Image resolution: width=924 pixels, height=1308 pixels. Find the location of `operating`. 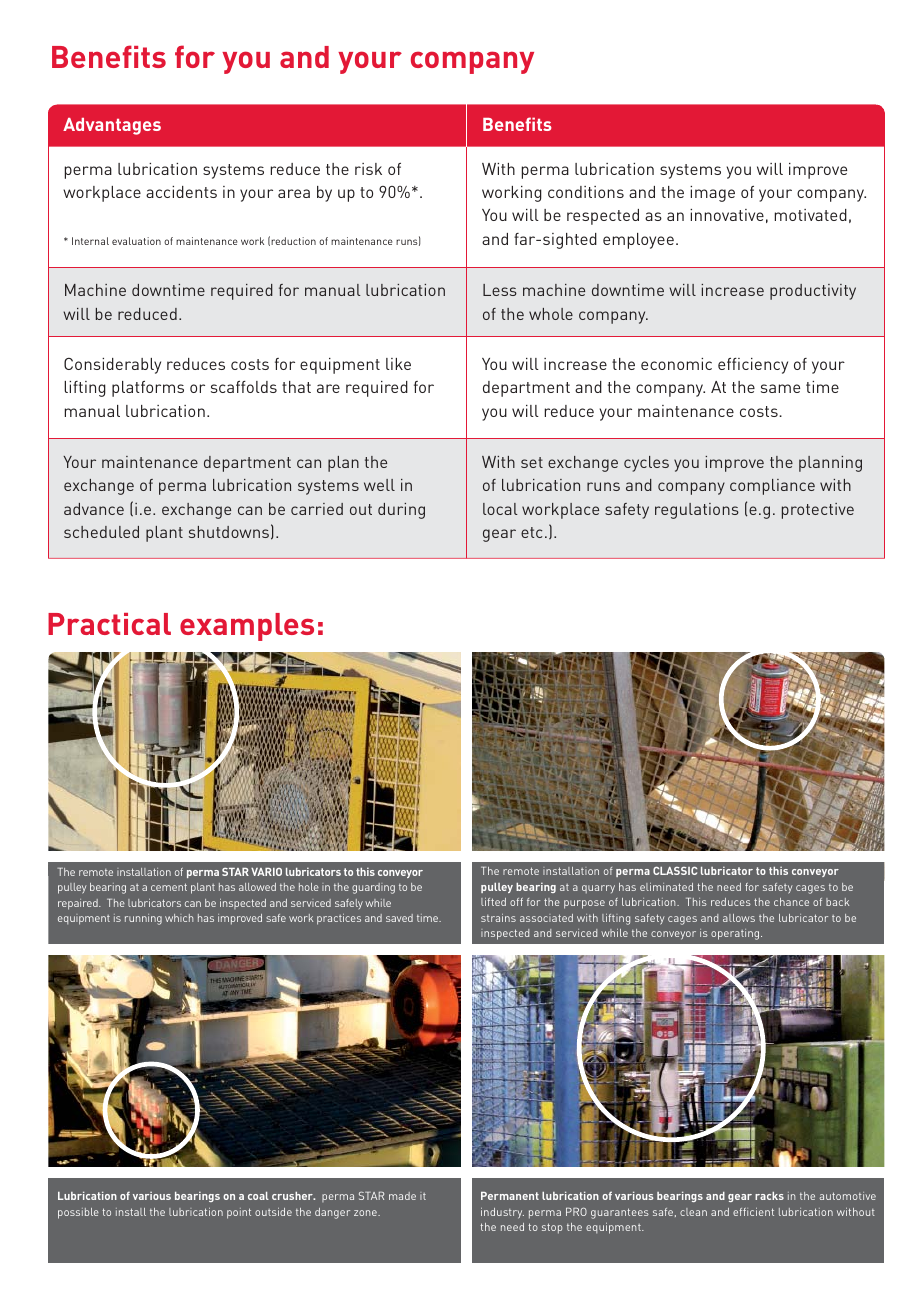

operating is located at coordinates (736, 934).
